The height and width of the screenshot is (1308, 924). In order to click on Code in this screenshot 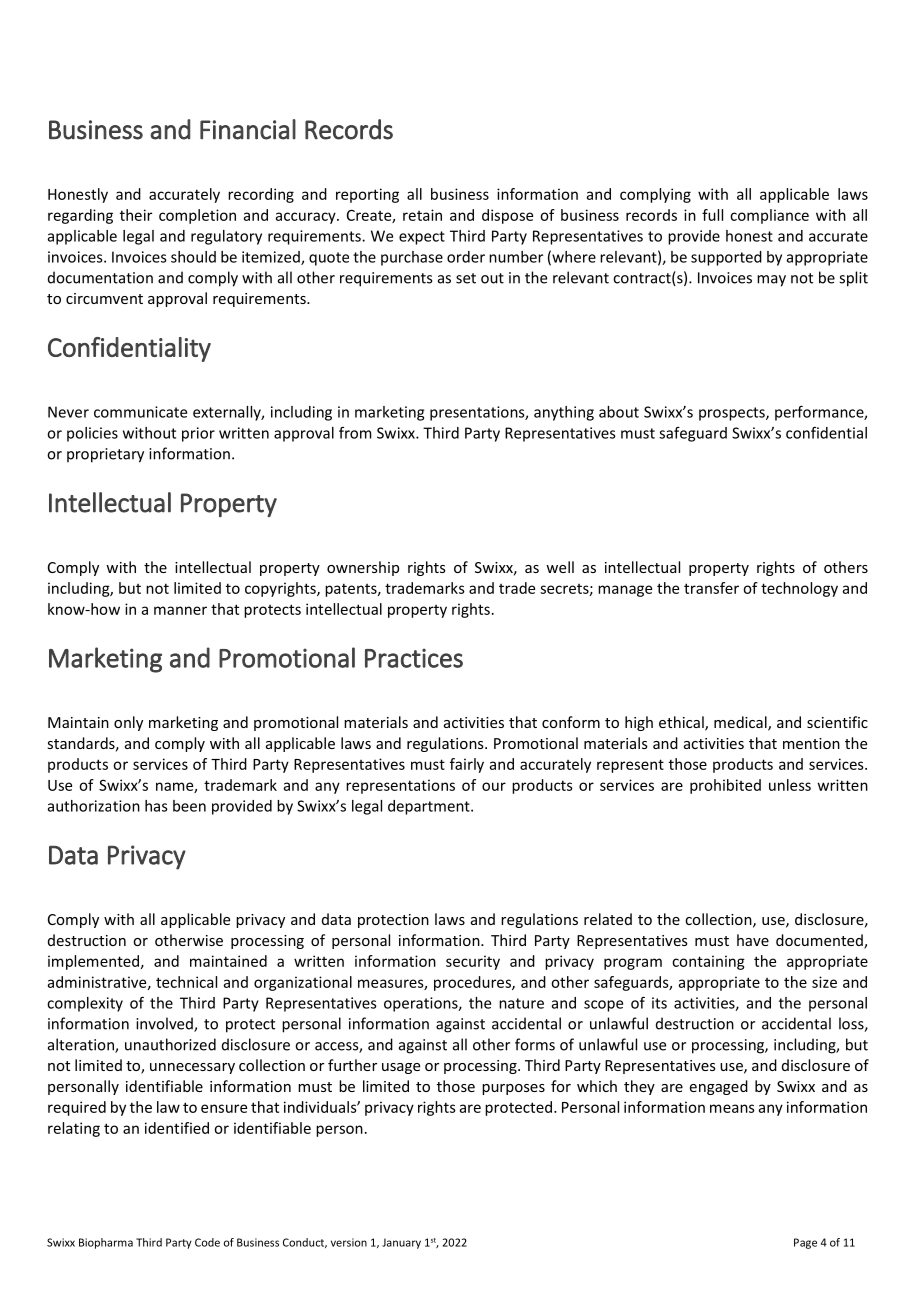, I will do `click(207, 1242)`.
